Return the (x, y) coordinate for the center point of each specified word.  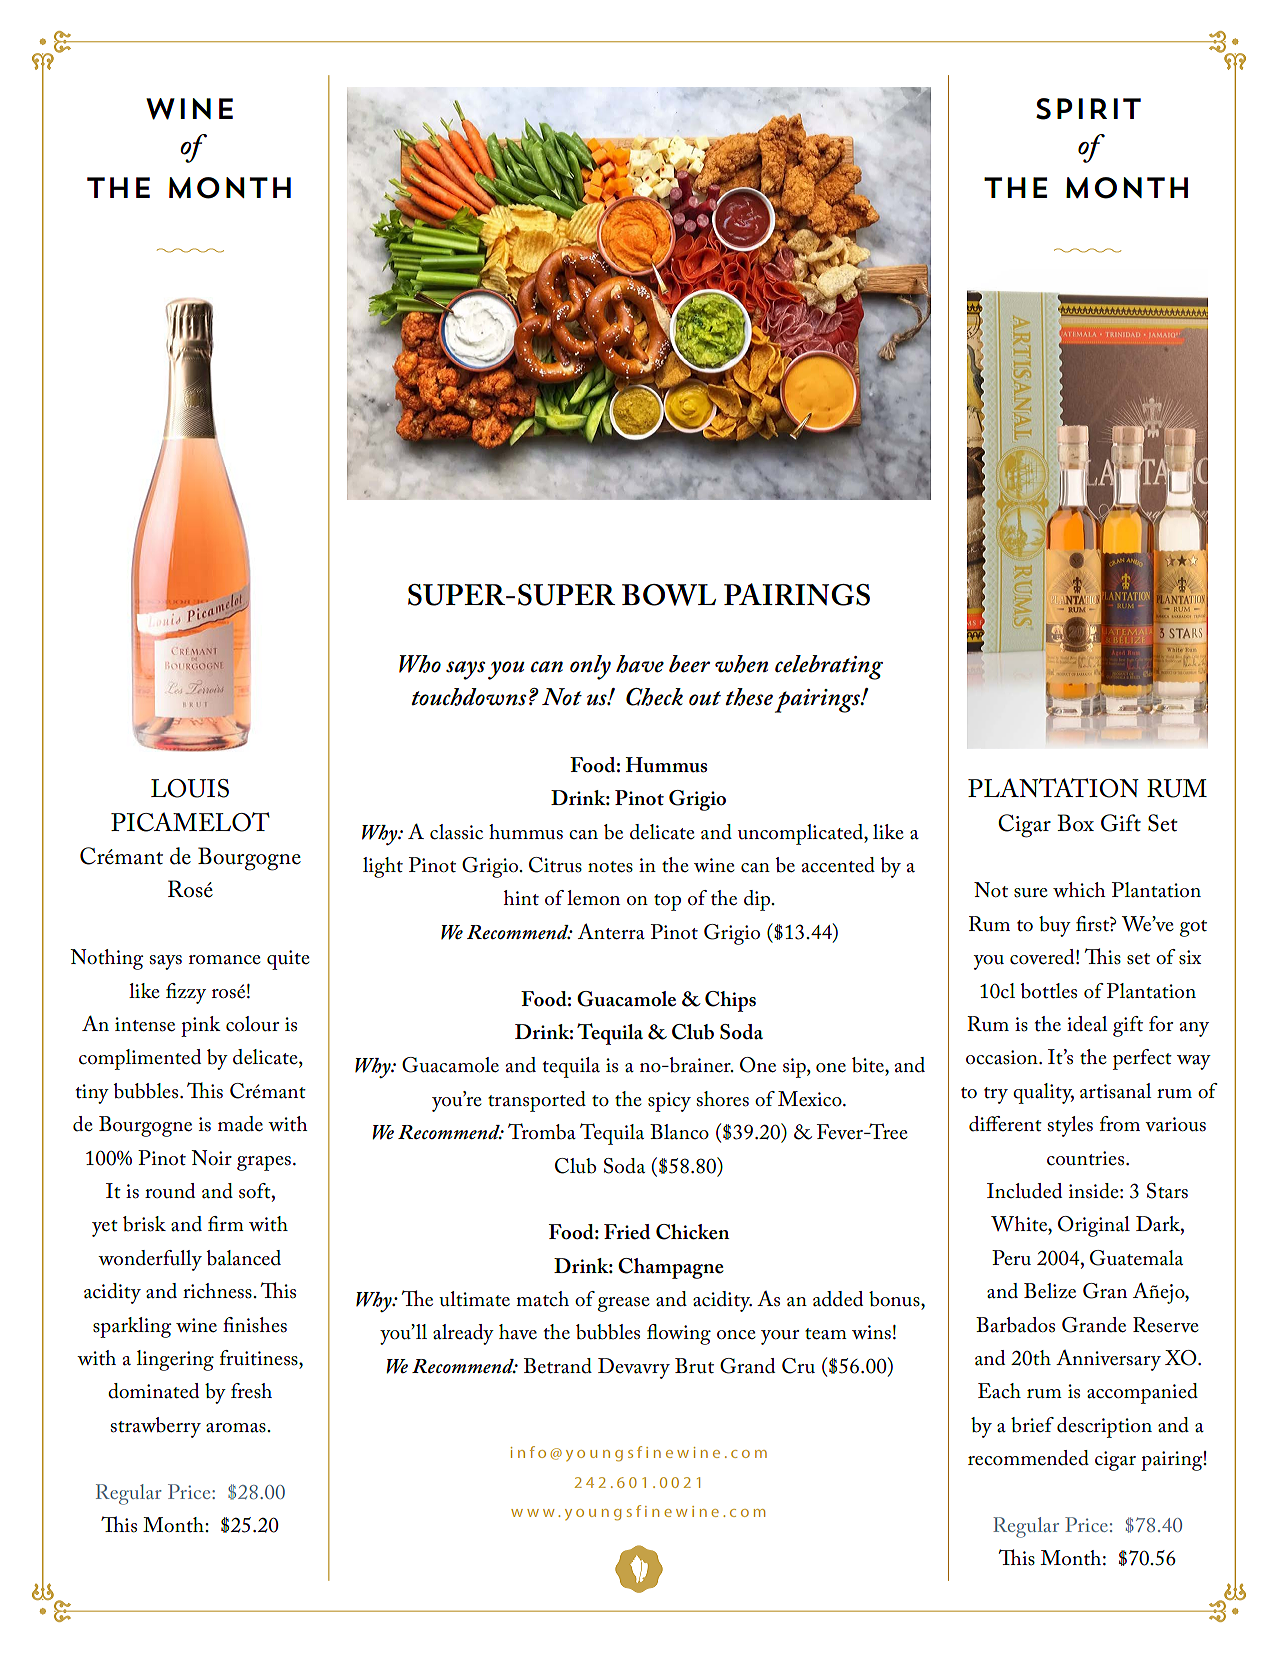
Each (999, 1391)
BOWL (669, 595)
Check (654, 697)
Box (1075, 823)
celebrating (829, 667)
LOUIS (190, 788)
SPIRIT (1088, 109)
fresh (251, 1391)
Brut (694, 1366)
